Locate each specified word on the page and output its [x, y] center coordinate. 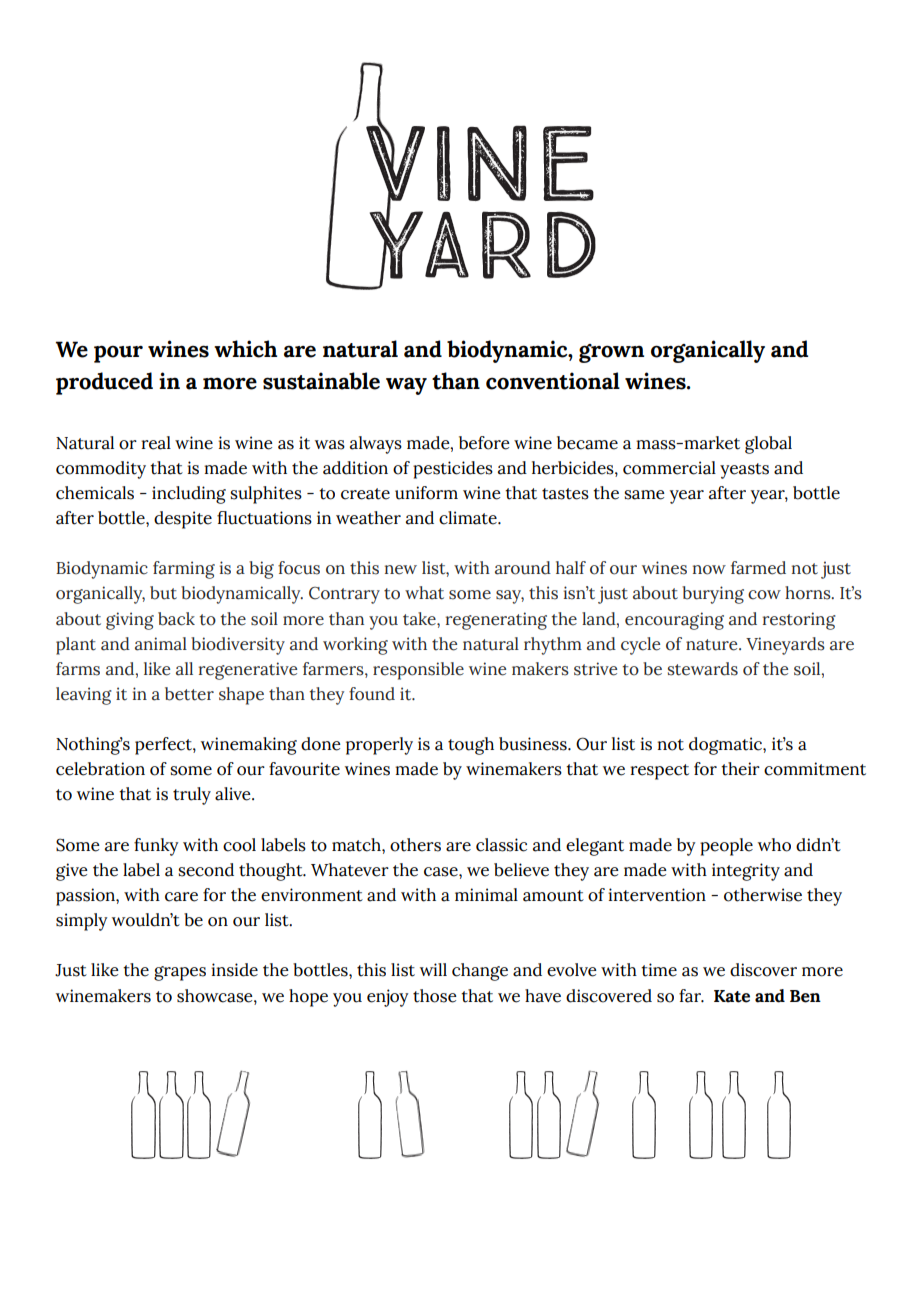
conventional [553, 381]
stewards [703, 669]
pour [118, 354]
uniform [426, 493]
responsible [418, 671]
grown [611, 353]
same [644, 495]
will [433, 969]
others [415, 845]
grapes [180, 973]
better [189, 694]
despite [183, 520]
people [726, 847]
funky [156, 847]
